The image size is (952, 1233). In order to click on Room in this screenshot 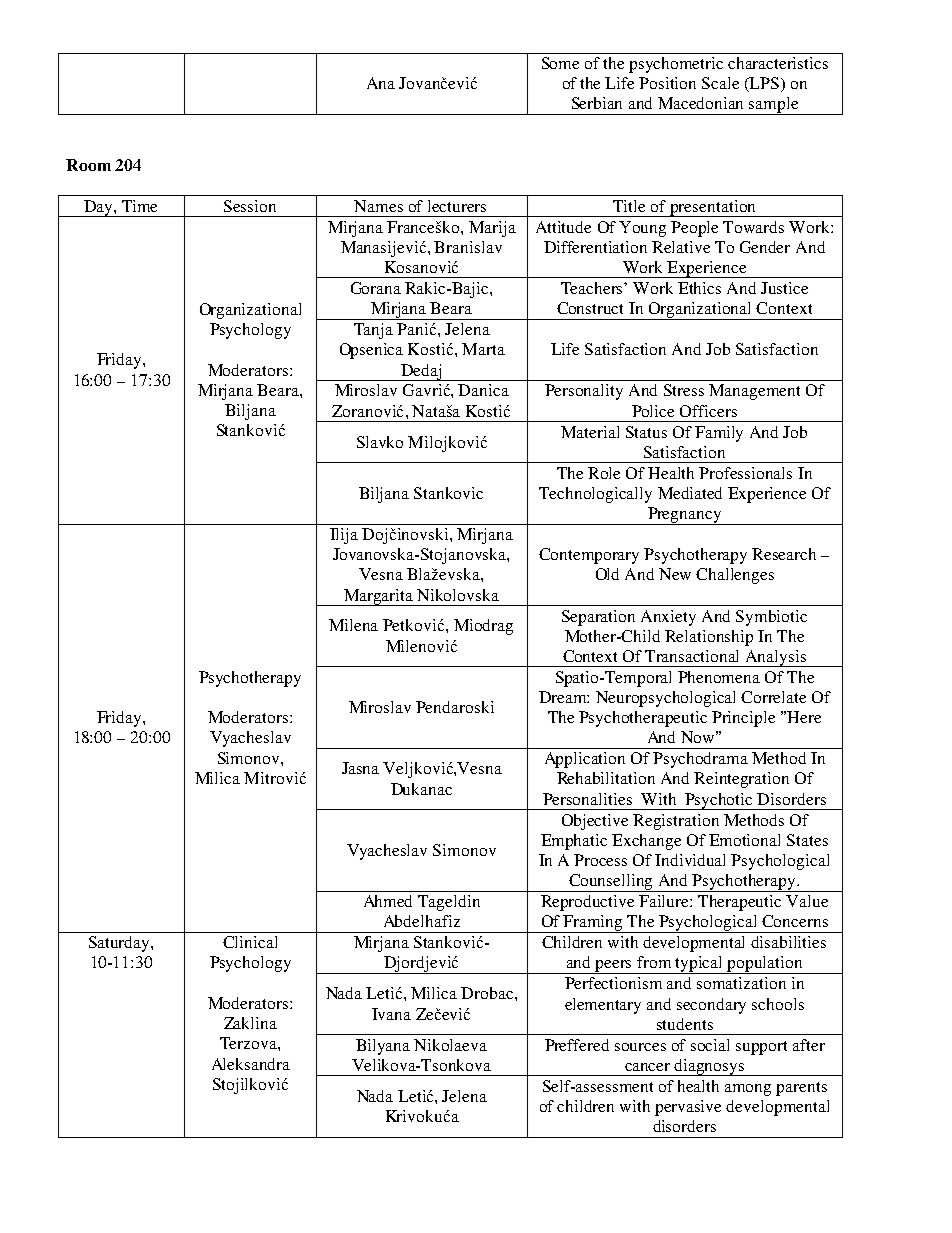, I will do `click(88, 165)`.
